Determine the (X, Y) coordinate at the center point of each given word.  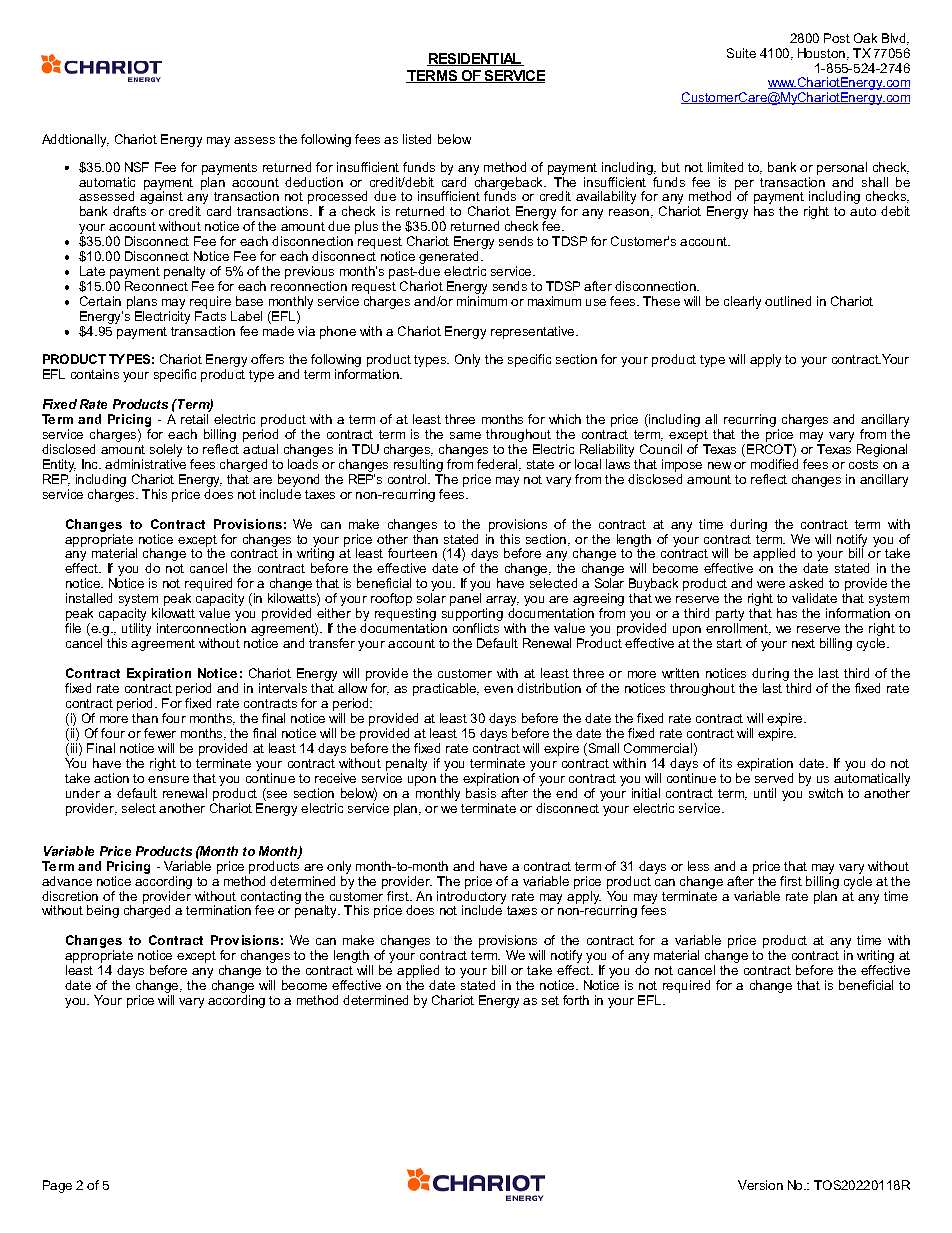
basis (481, 793)
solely (166, 450)
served (774, 778)
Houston (821, 53)
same (465, 435)
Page (57, 1186)
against (161, 196)
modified (774, 462)
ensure (168, 779)
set (550, 1000)
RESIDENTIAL (475, 59)
